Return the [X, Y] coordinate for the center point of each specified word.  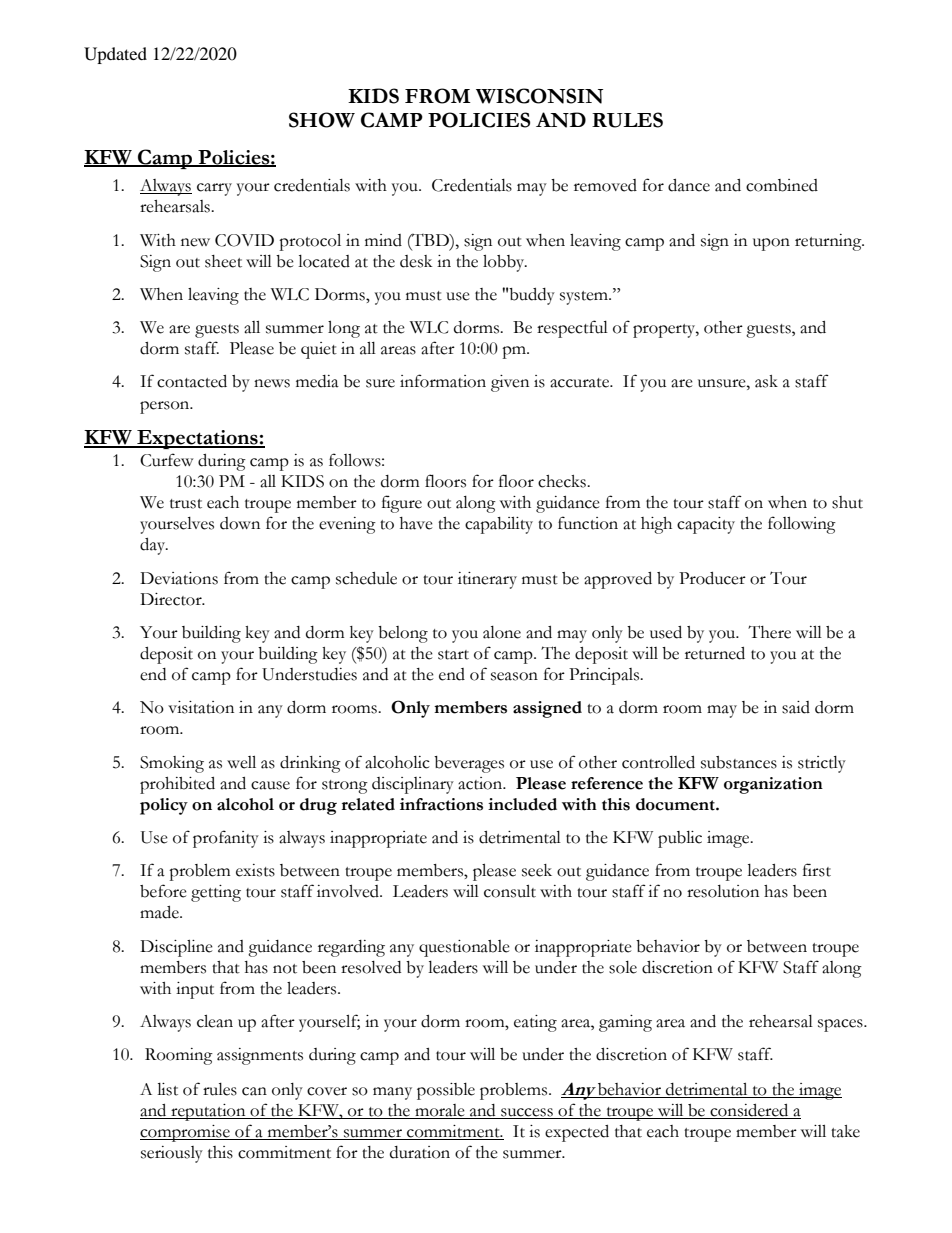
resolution [723, 891]
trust [186, 504]
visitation [201, 707]
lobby [505, 263]
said [796, 707]
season [514, 676]
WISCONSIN [539, 96]
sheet [223, 261]
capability [499, 525]
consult [510, 891]
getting [216, 893]
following [802, 525]
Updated [115, 55]
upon [771, 244]
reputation [208, 1112]
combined [782, 185]
